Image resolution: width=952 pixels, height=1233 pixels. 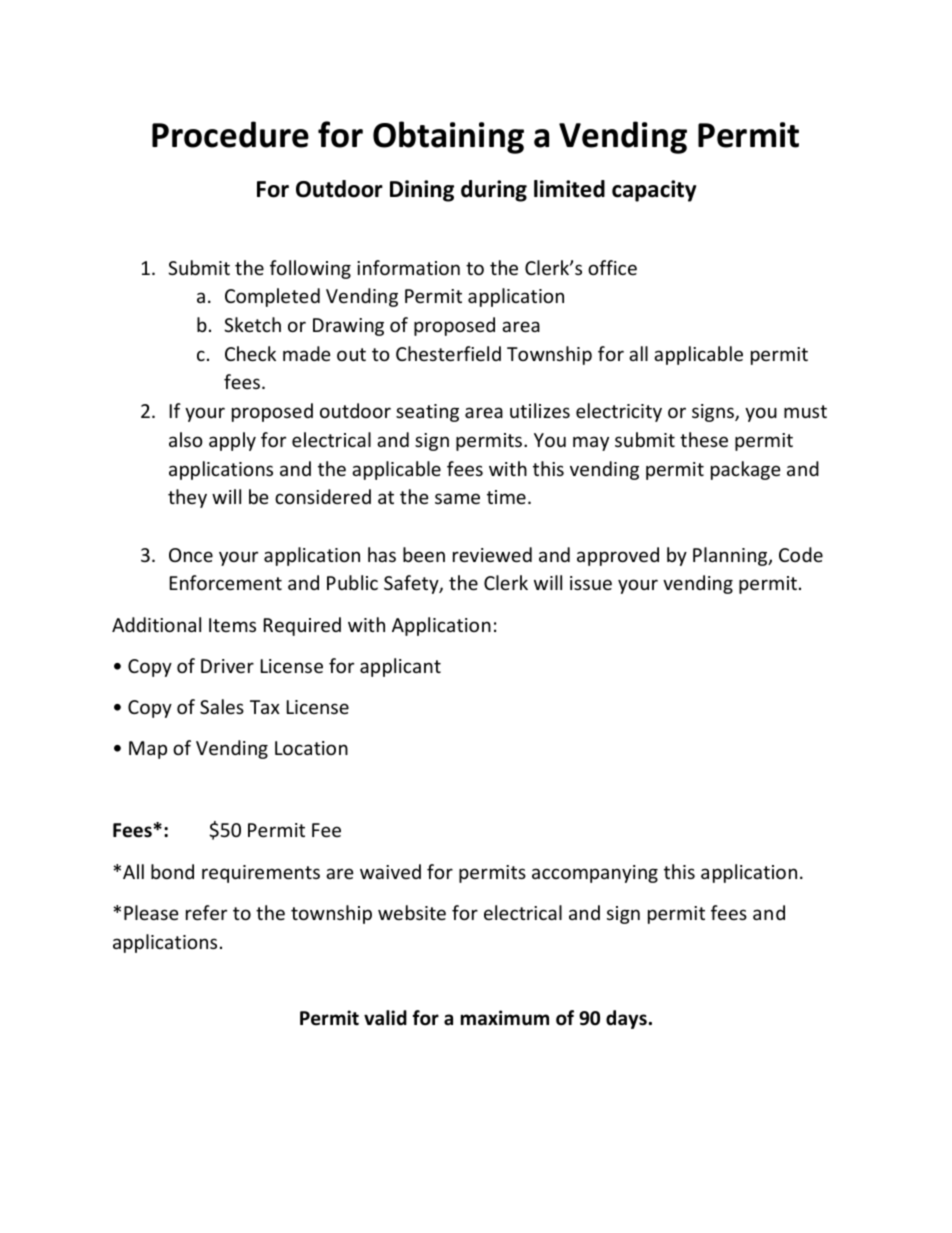 I want to click on capacity, so click(x=654, y=191).
